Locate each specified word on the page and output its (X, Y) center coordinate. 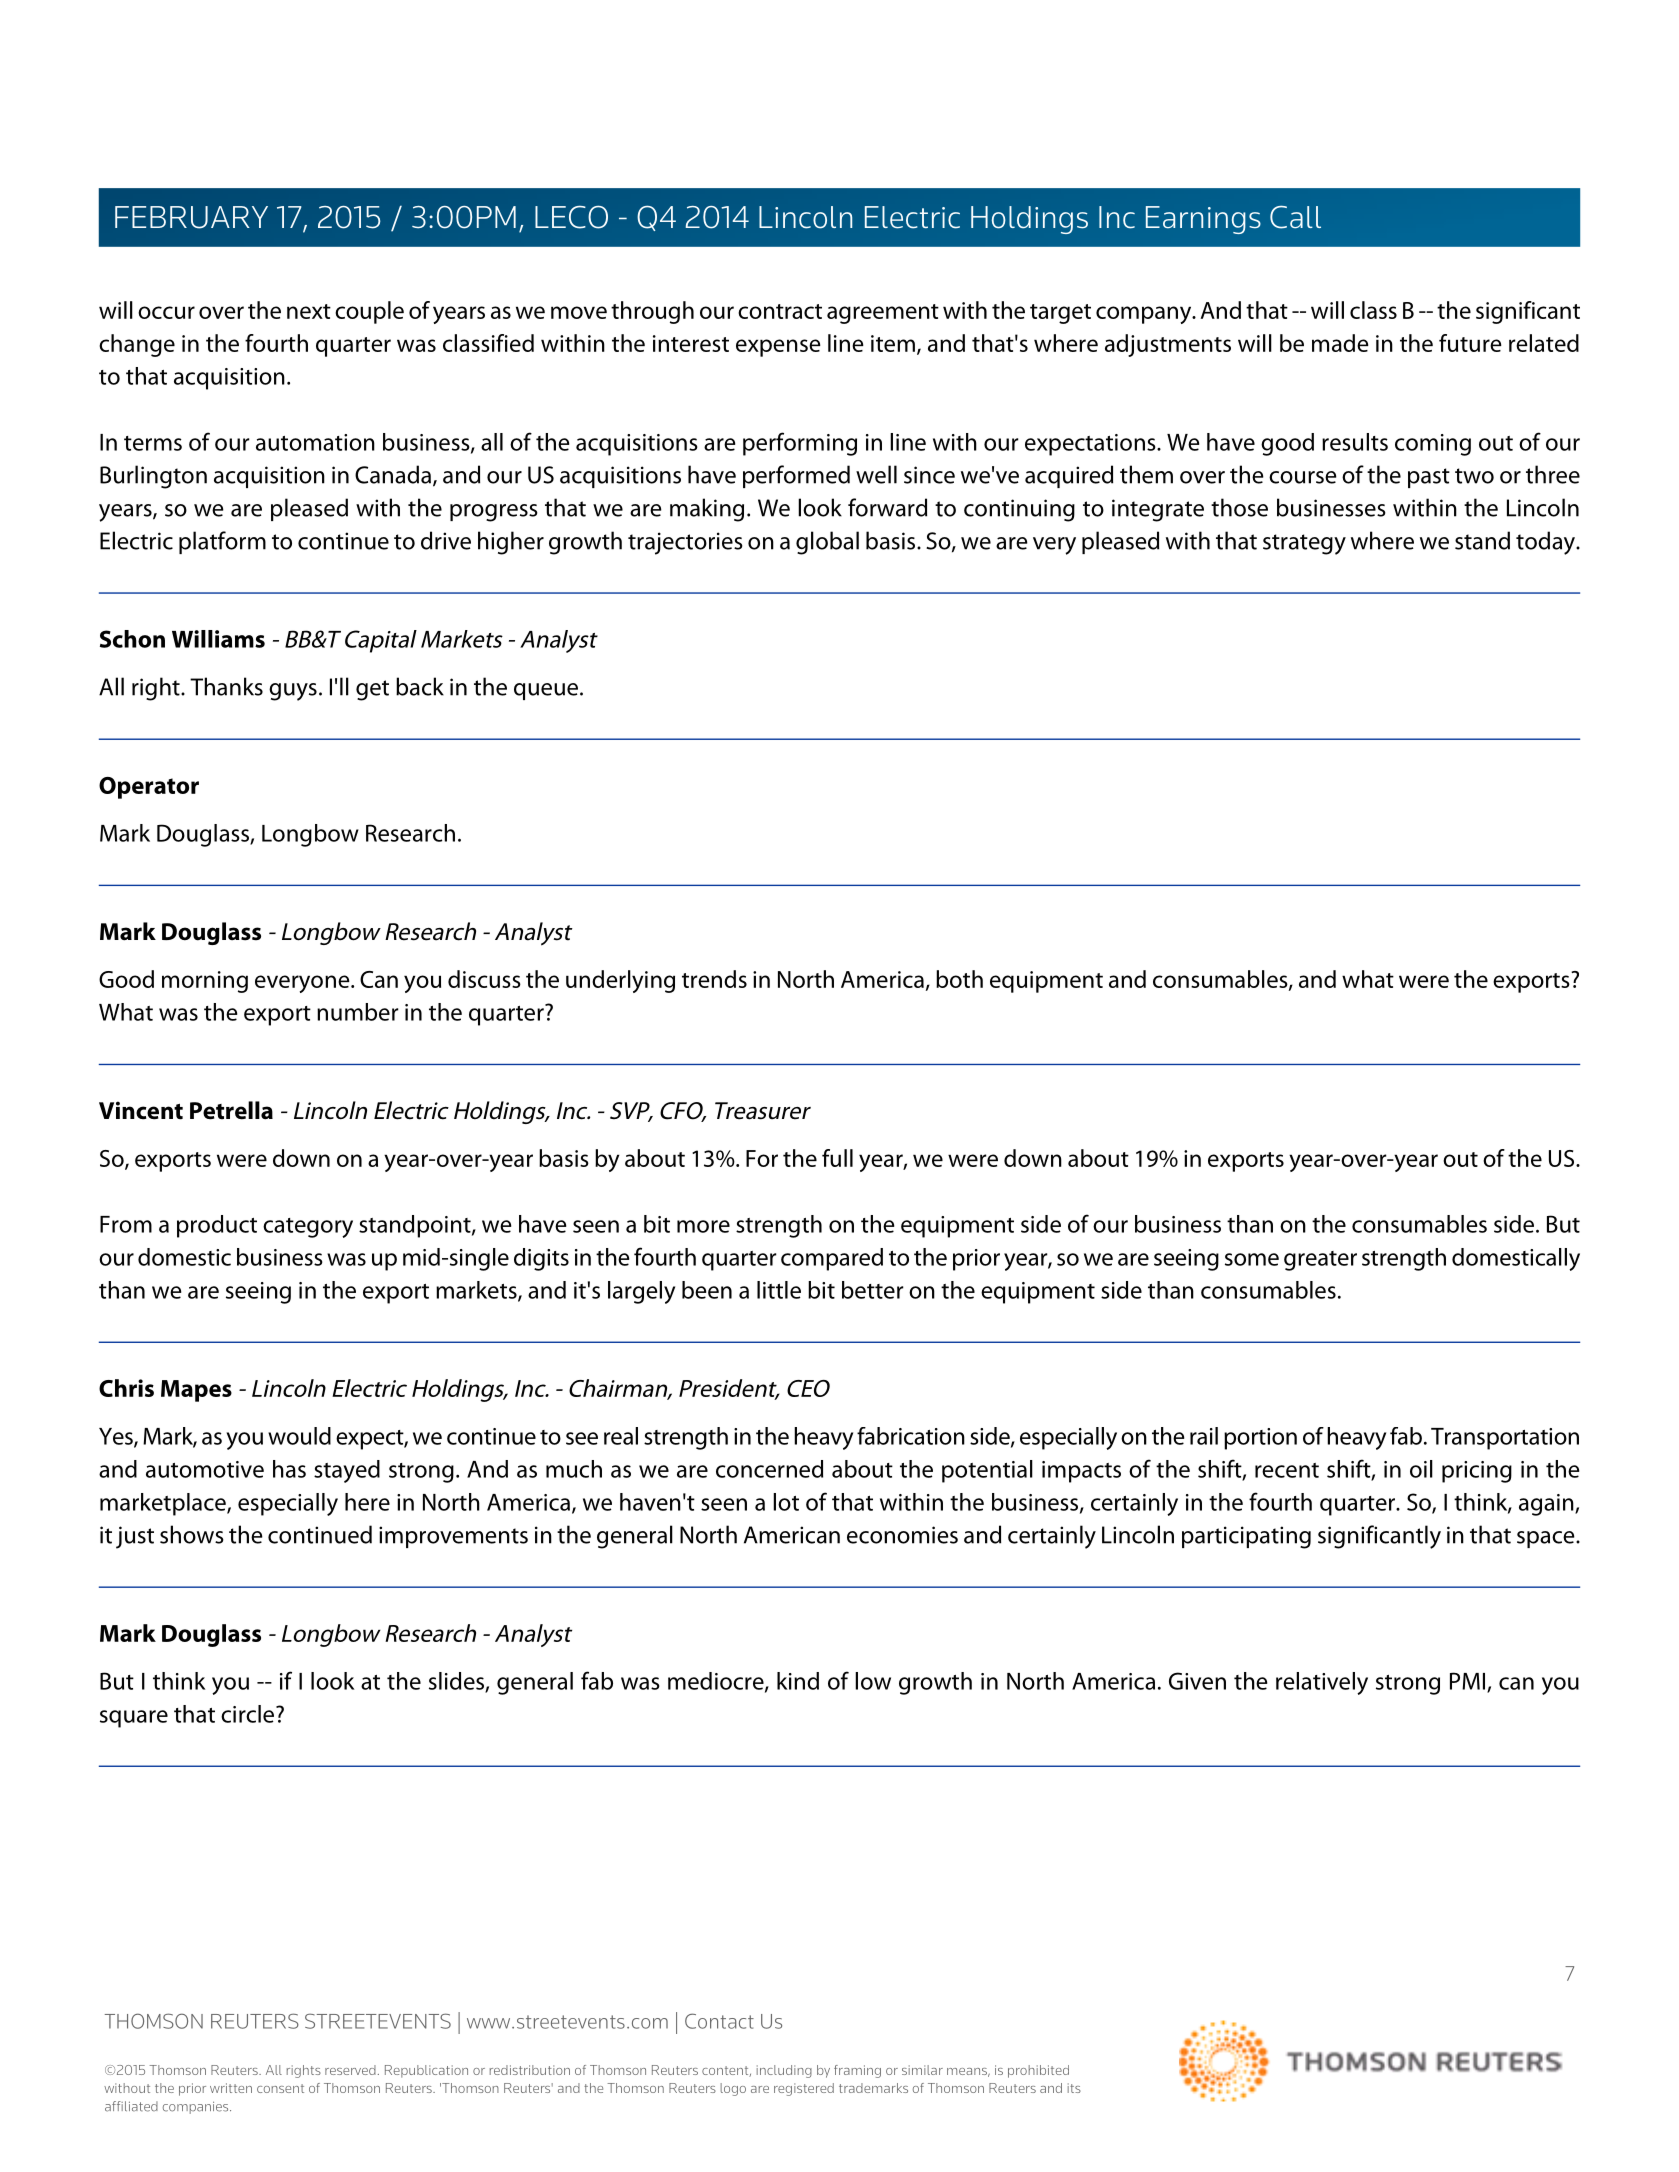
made (1340, 343)
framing (857, 2071)
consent (280, 2088)
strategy (1304, 544)
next (309, 311)
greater (1320, 1261)
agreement (883, 314)
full (837, 1158)
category (308, 1228)
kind (798, 1681)
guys (293, 692)
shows (192, 1534)
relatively (1322, 1683)
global (827, 543)
